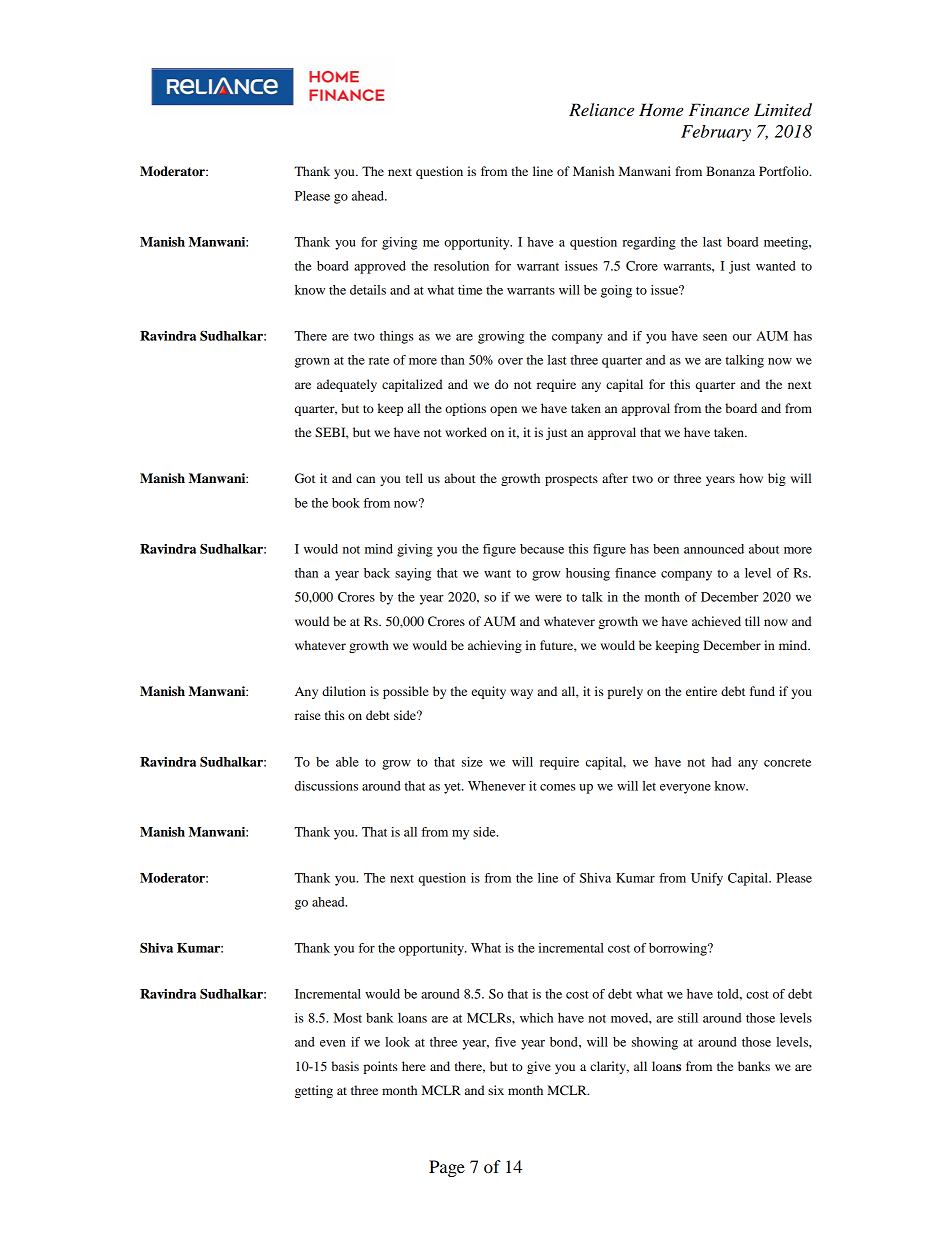  Describe the element at coordinates (716, 621) in the screenshot. I see `achieved` at that location.
